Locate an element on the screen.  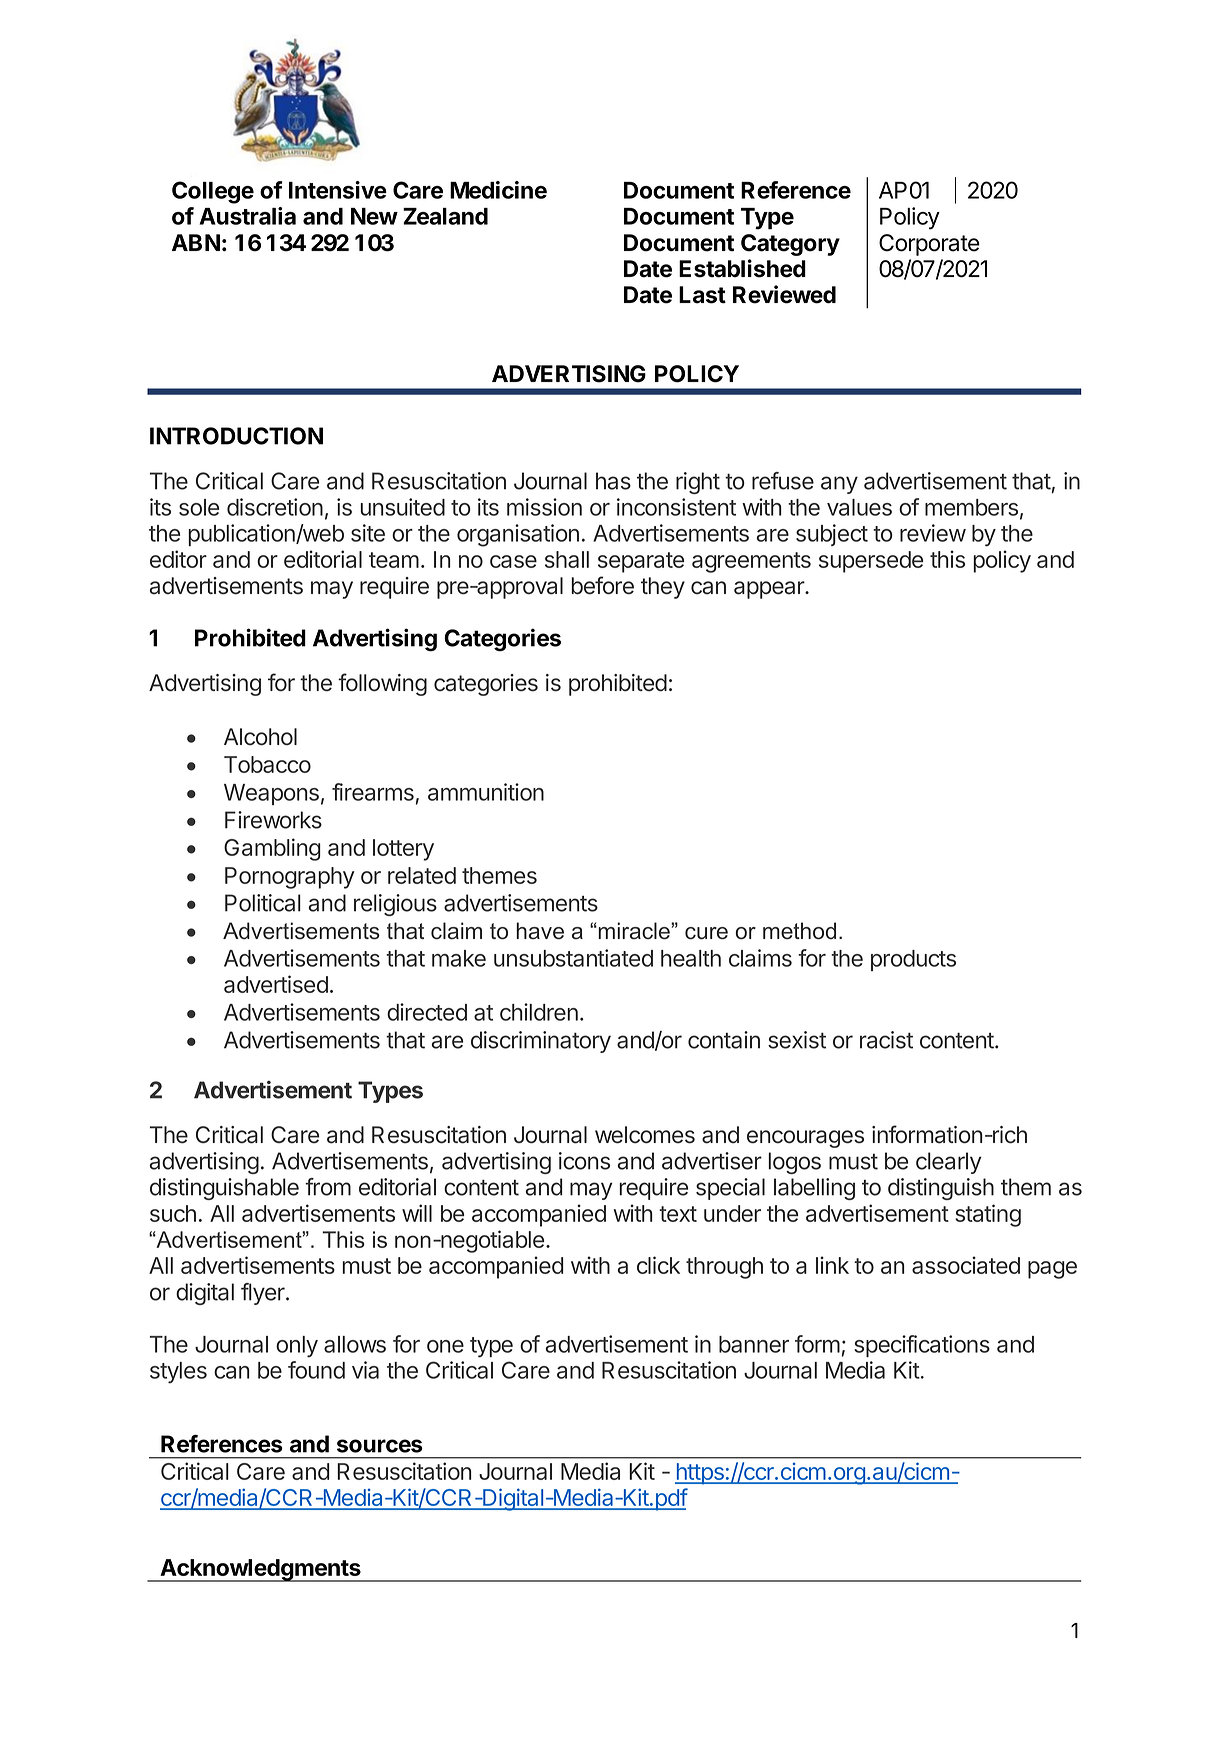
miracle is located at coordinates (634, 931).
